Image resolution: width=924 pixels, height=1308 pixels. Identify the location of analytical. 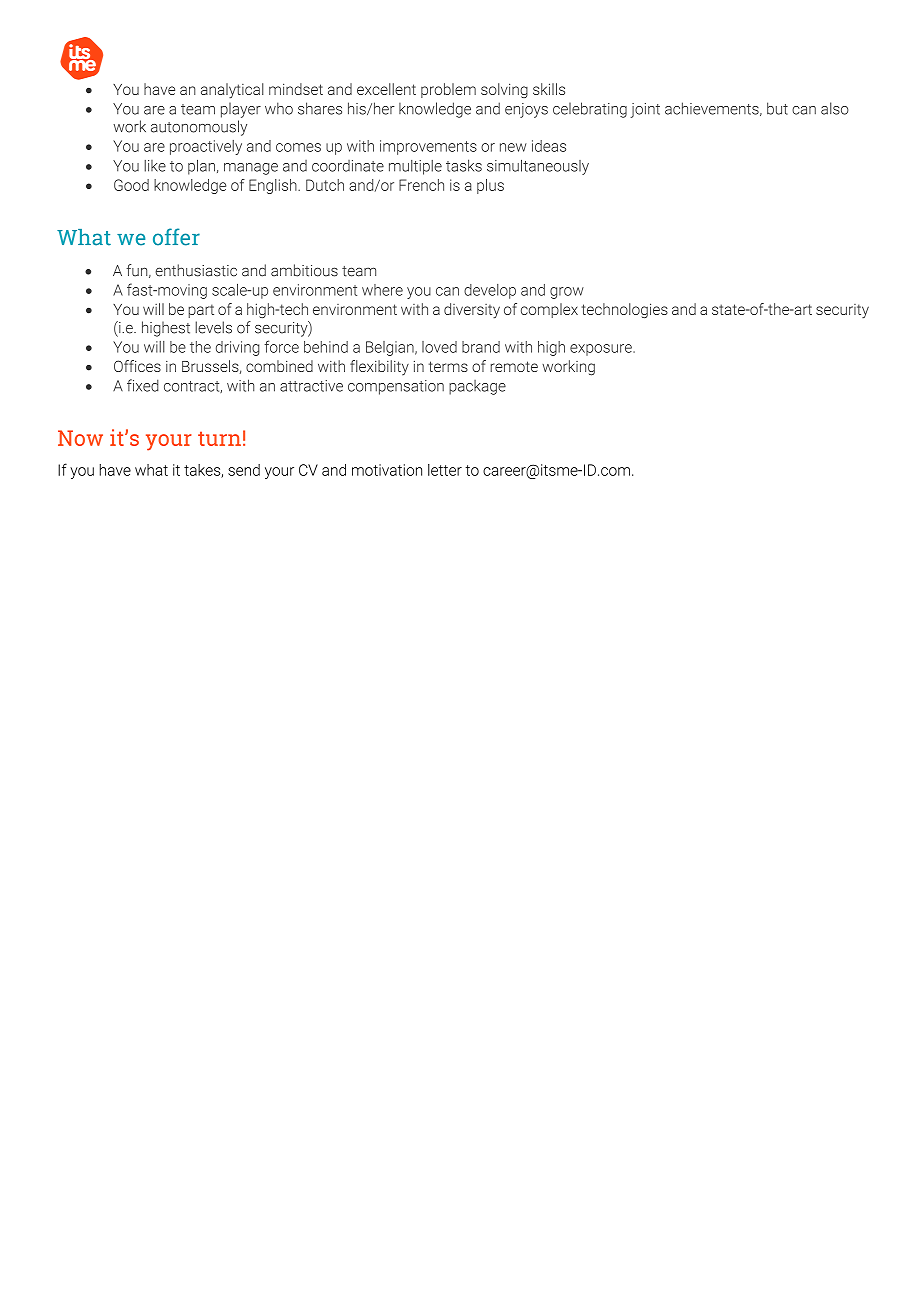
(232, 91).
